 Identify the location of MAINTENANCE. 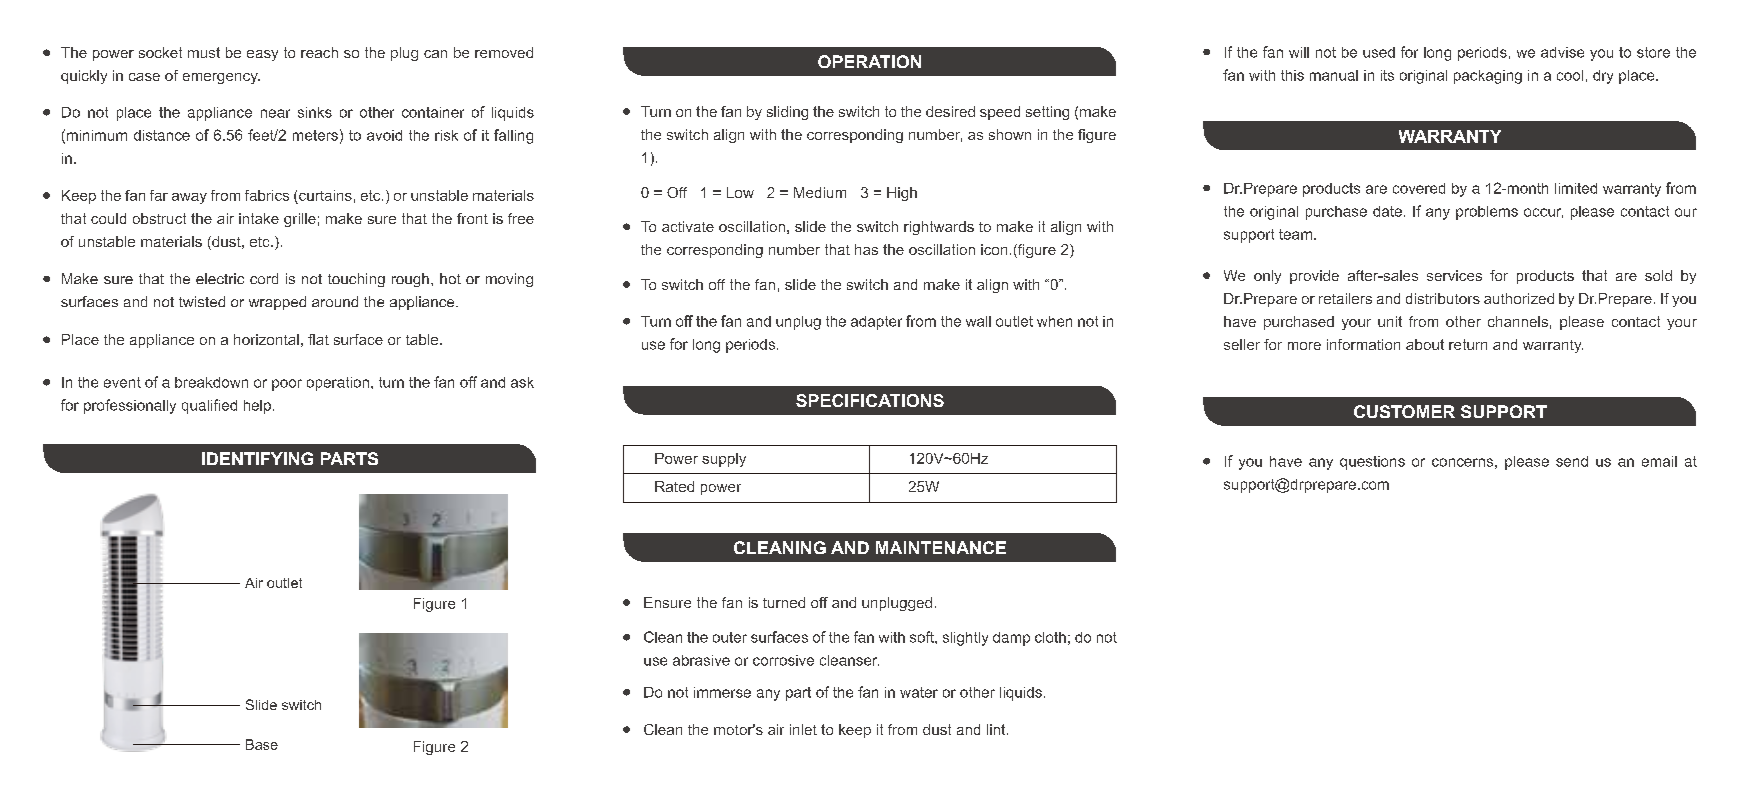
(941, 547).
